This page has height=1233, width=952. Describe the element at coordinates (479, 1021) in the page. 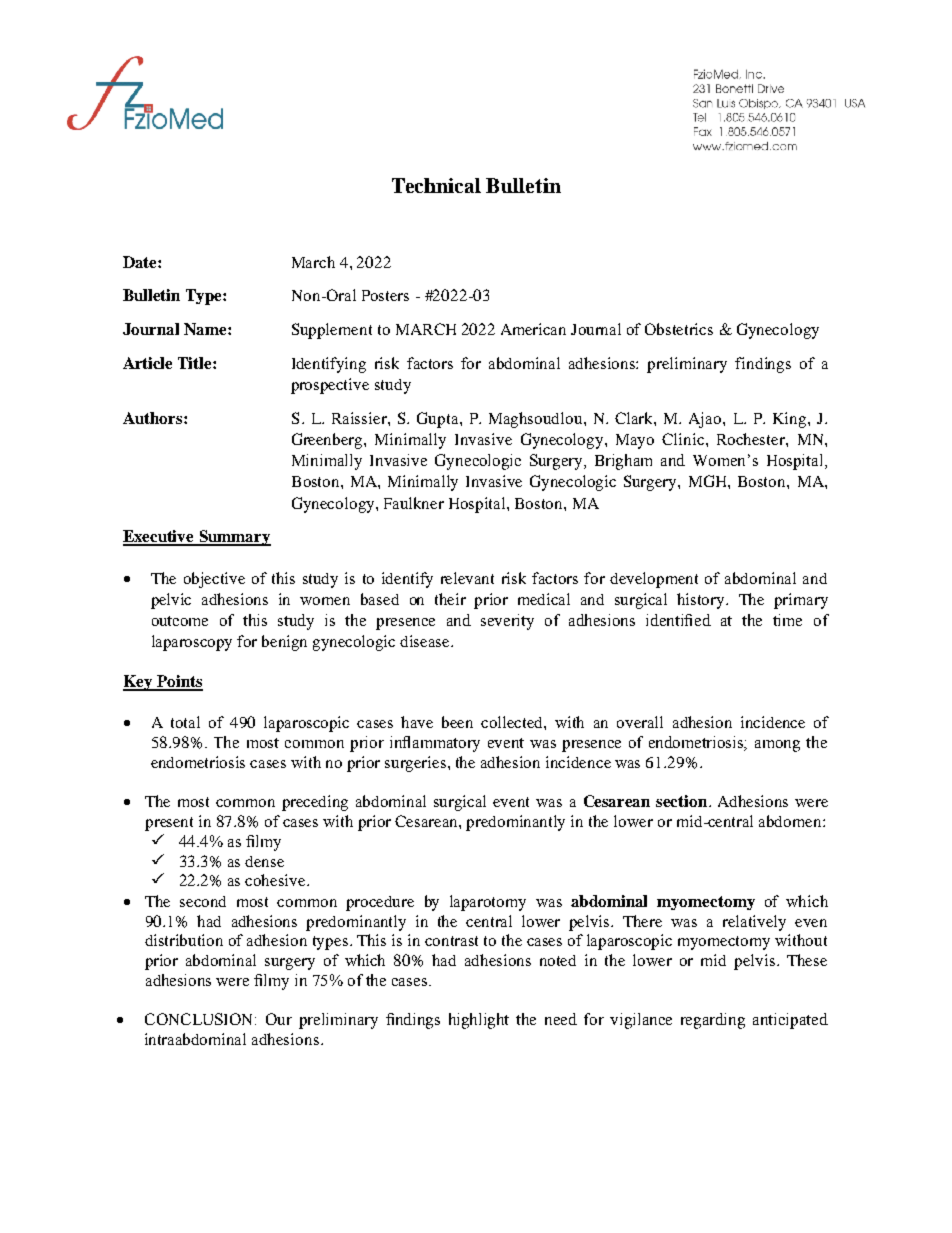

I see `highlight` at that location.
